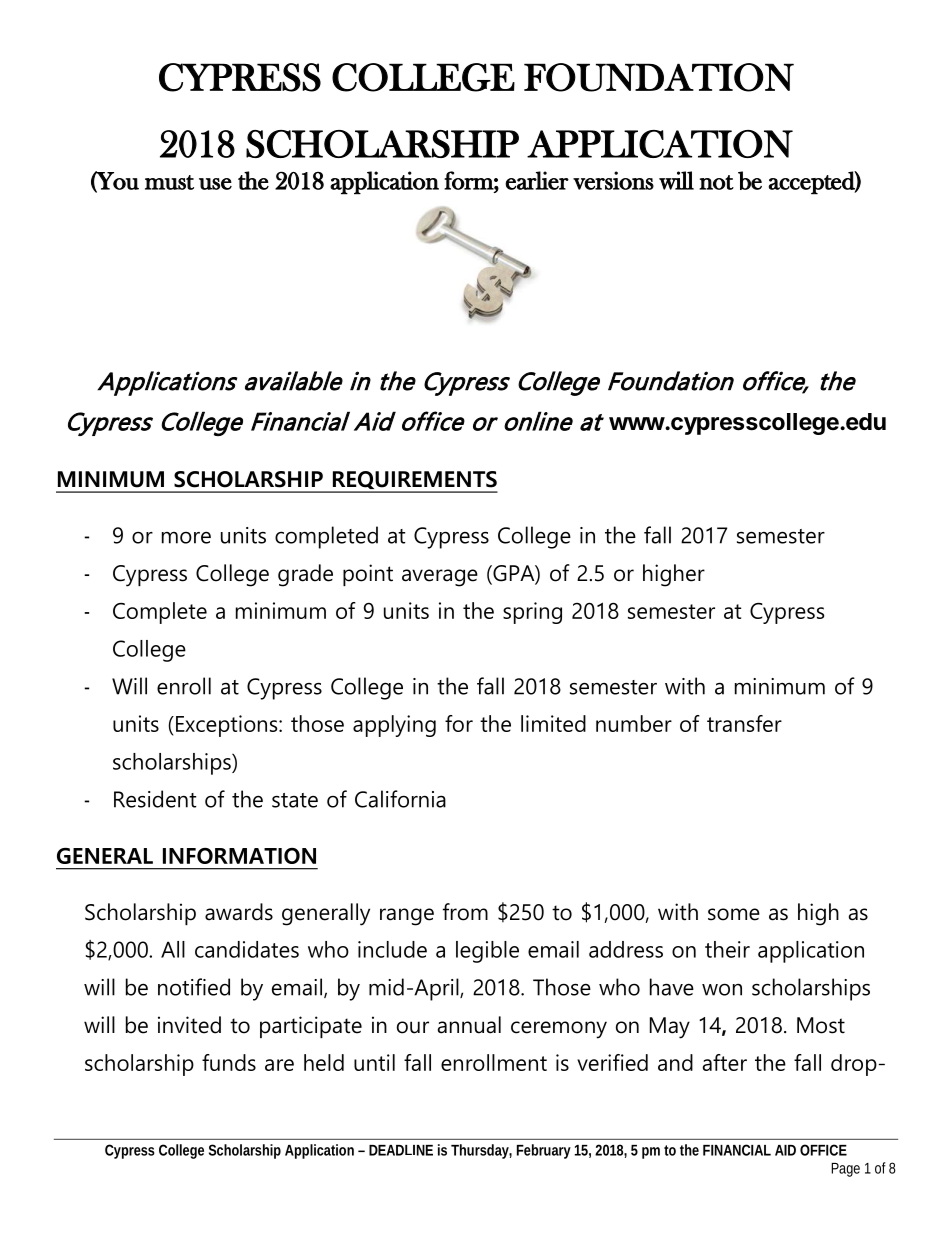 The height and width of the screenshot is (1233, 952). Describe the element at coordinates (239, 912) in the screenshot. I see `awards` at that location.
